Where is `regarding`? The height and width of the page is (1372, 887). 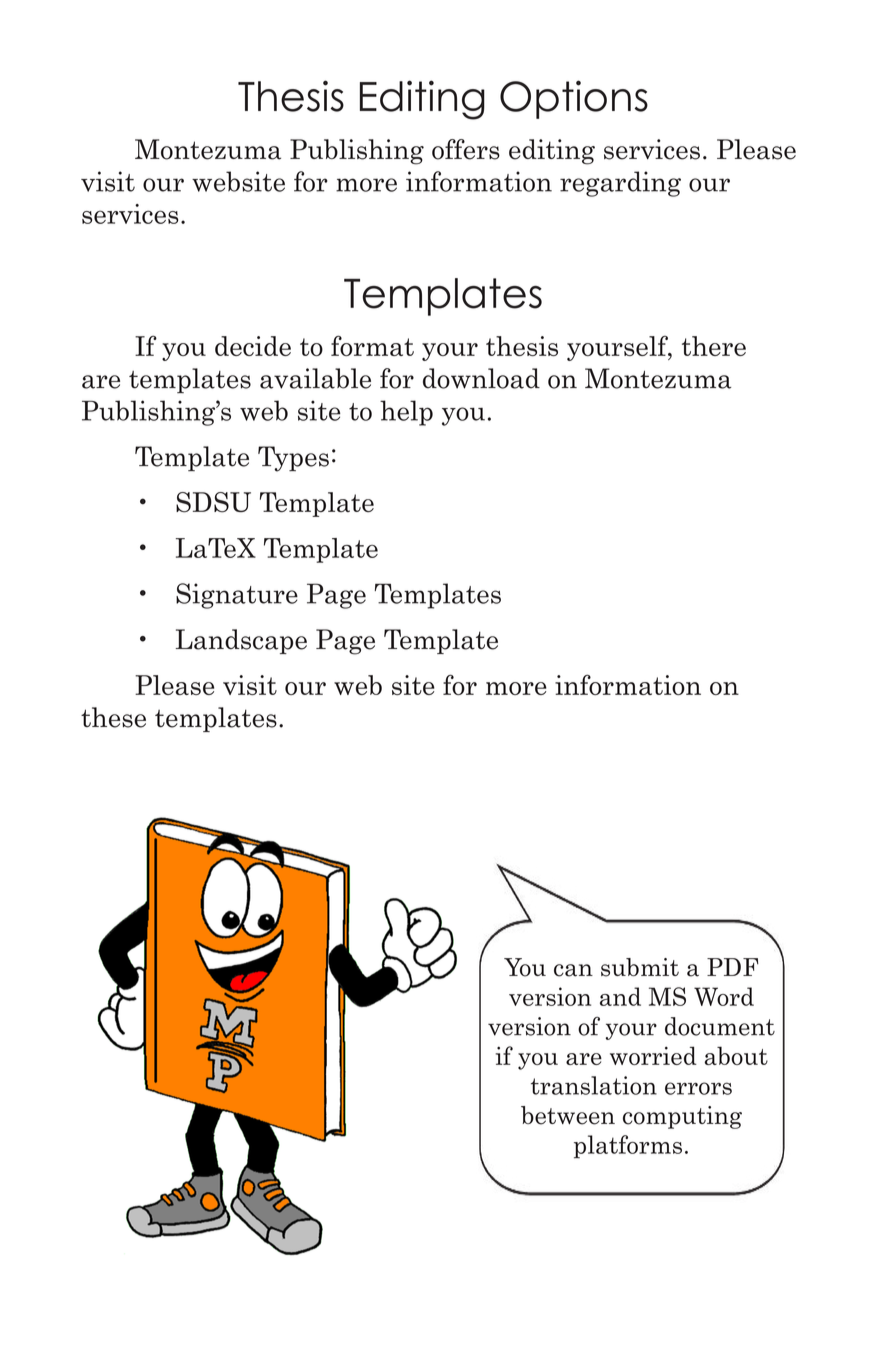 regarding is located at coordinates (620, 184).
